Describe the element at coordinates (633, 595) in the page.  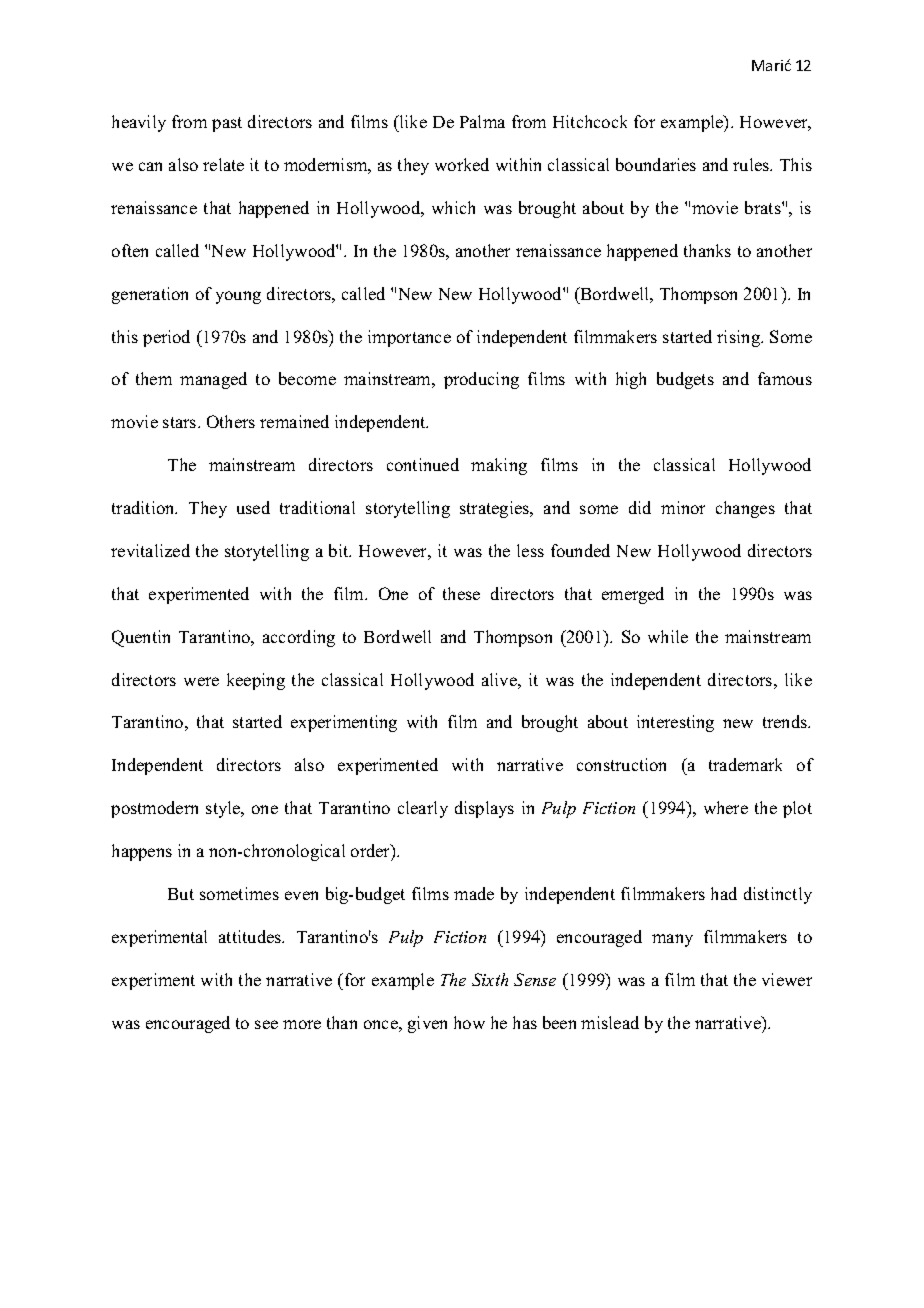
I see `emerged` at that location.
